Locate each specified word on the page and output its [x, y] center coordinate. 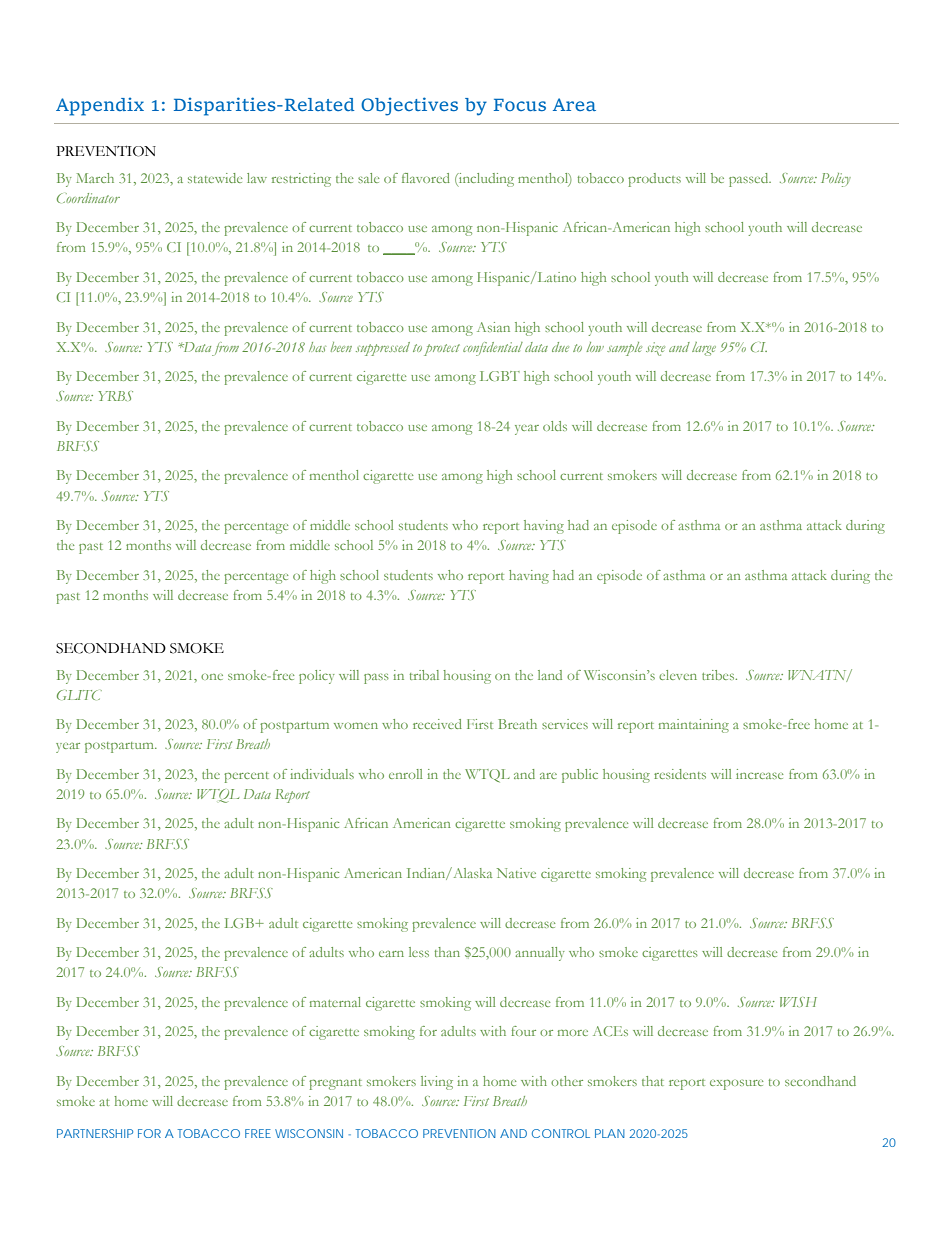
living [437, 1083]
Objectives [409, 106]
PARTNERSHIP [95, 1133]
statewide [215, 178]
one [212, 677]
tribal [424, 675]
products [654, 180]
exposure [737, 1085]
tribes [719, 675]
